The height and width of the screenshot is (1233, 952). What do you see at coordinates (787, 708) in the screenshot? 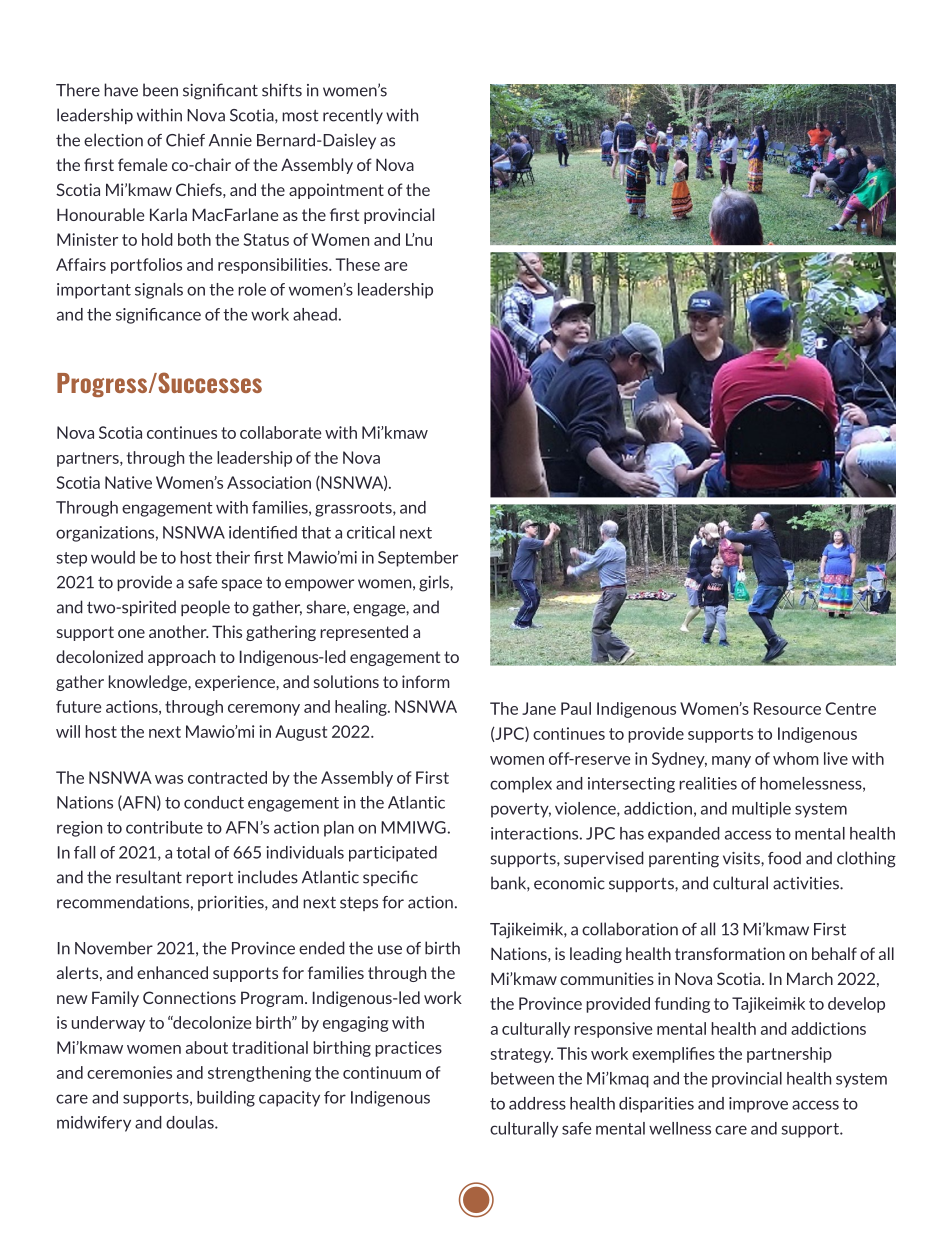
I see `Resource` at bounding box center [787, 708].
